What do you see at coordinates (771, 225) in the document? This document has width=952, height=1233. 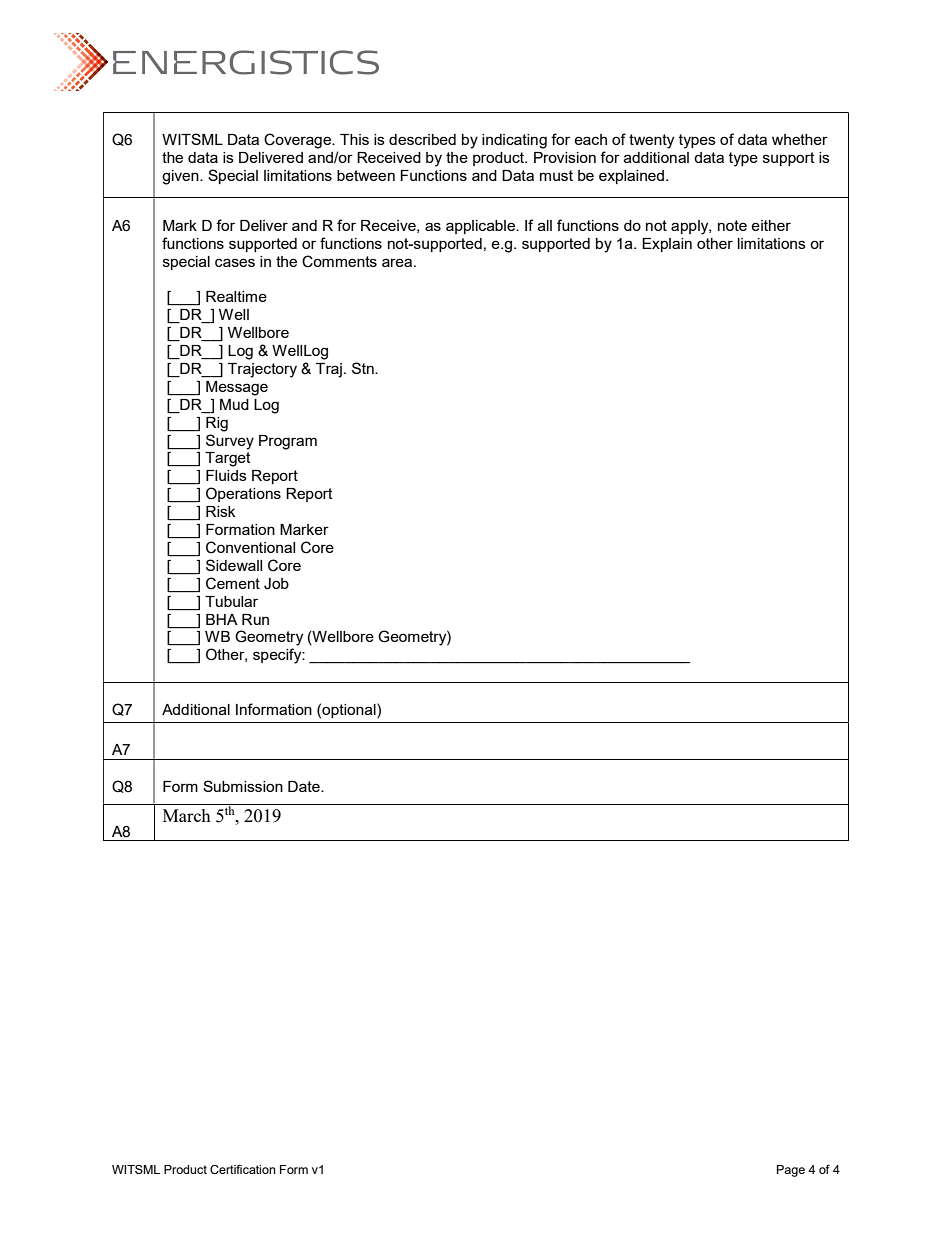 I see `either` at bounding box center [771, 225].
